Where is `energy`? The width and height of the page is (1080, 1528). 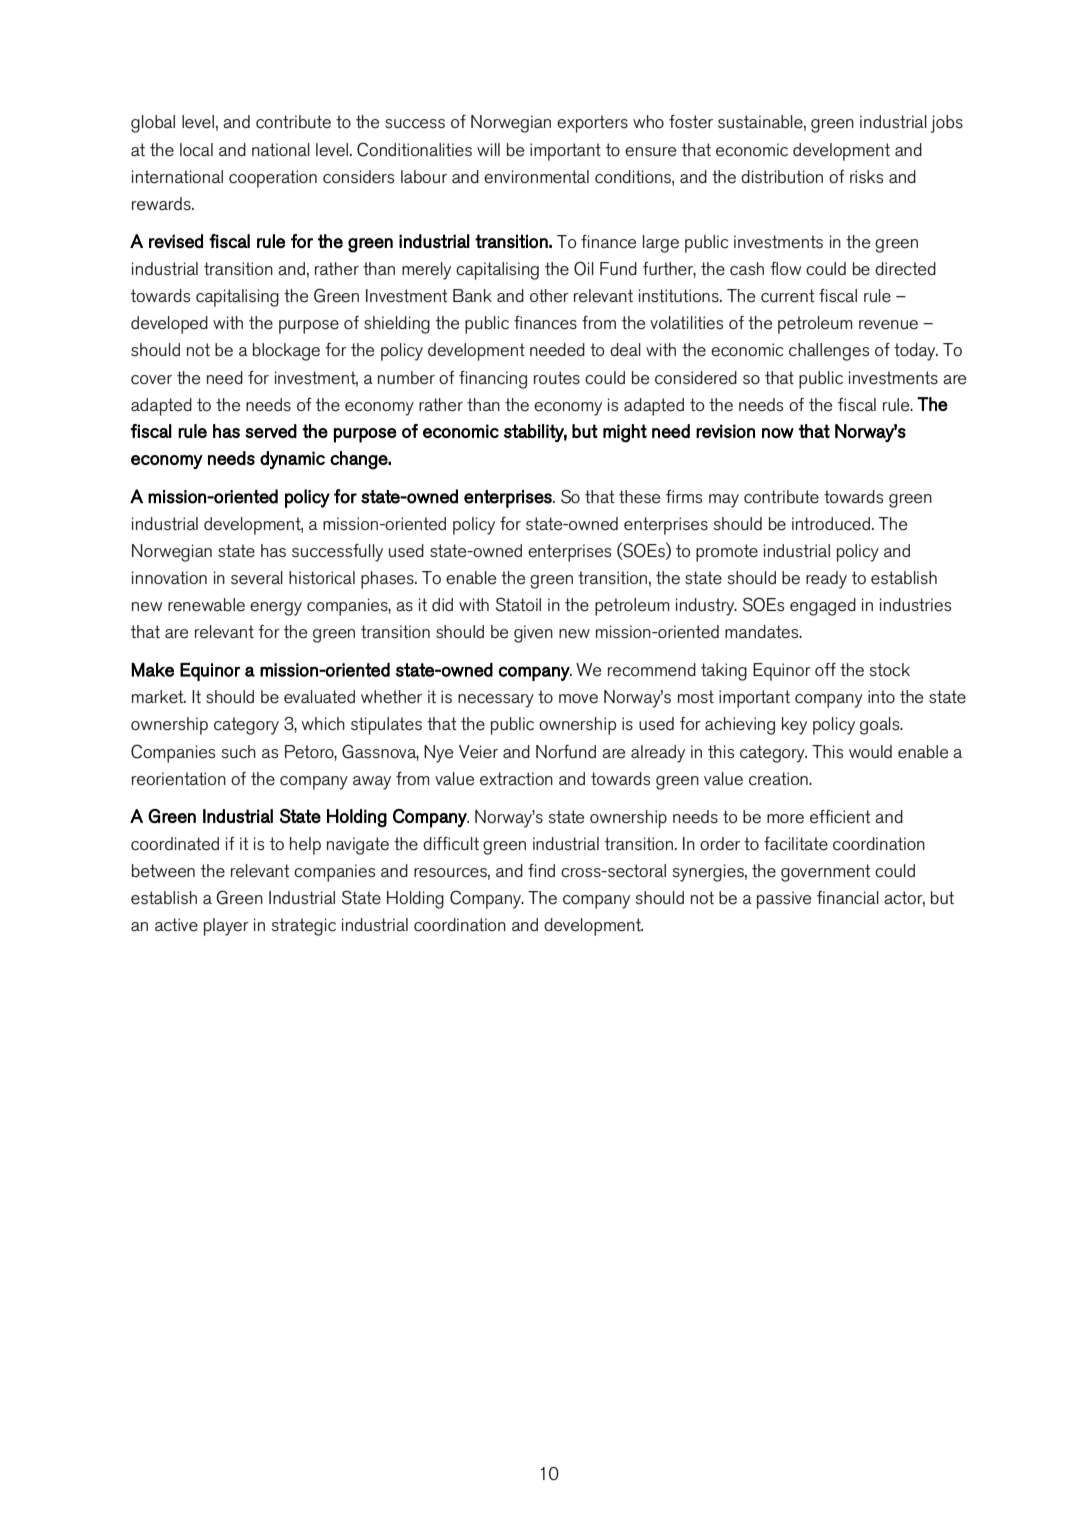 energy is located at coordinates (276, 609).
